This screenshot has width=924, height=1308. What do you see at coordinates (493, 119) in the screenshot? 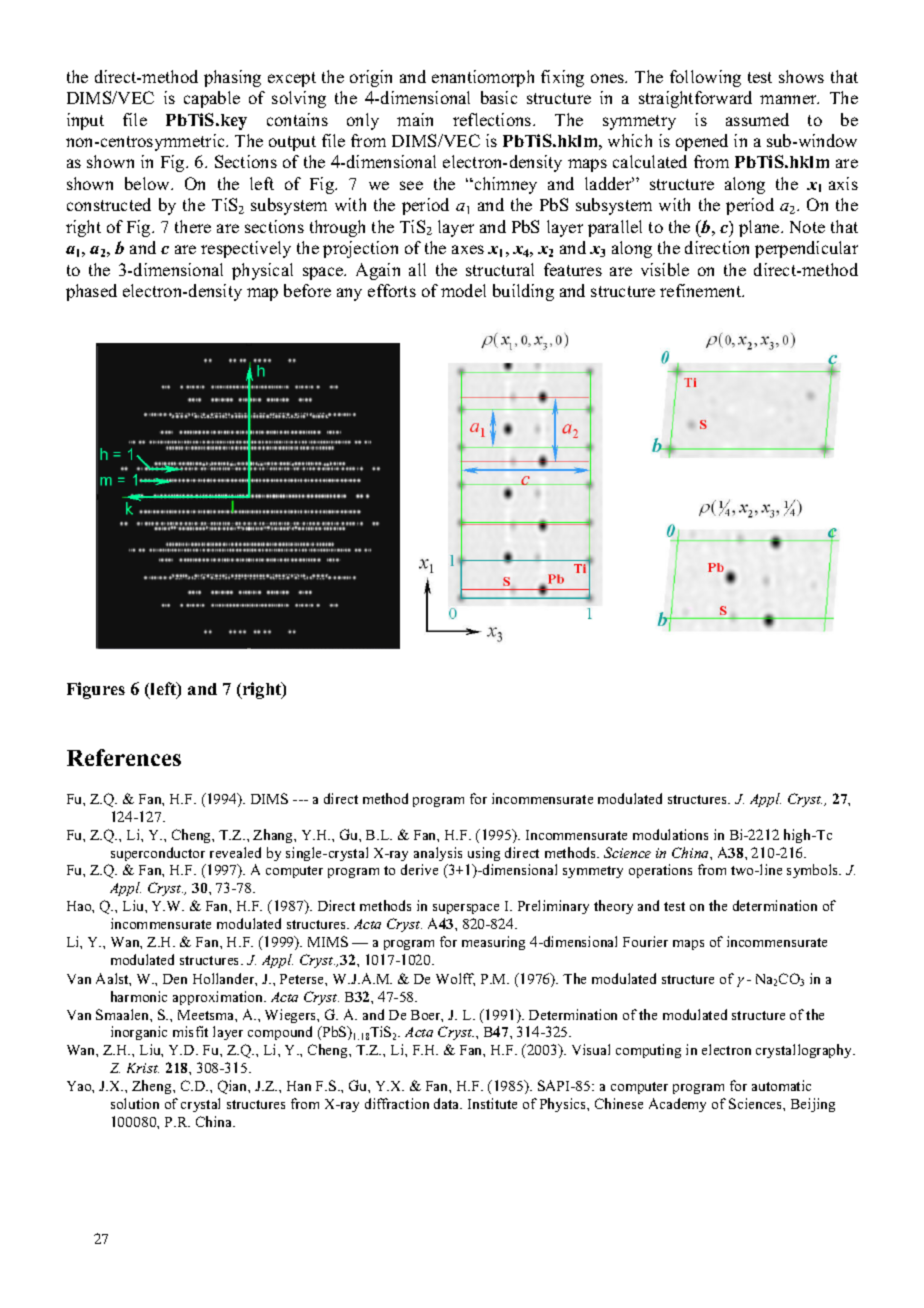
I see `reflections` at bounding box center [493, 119].
